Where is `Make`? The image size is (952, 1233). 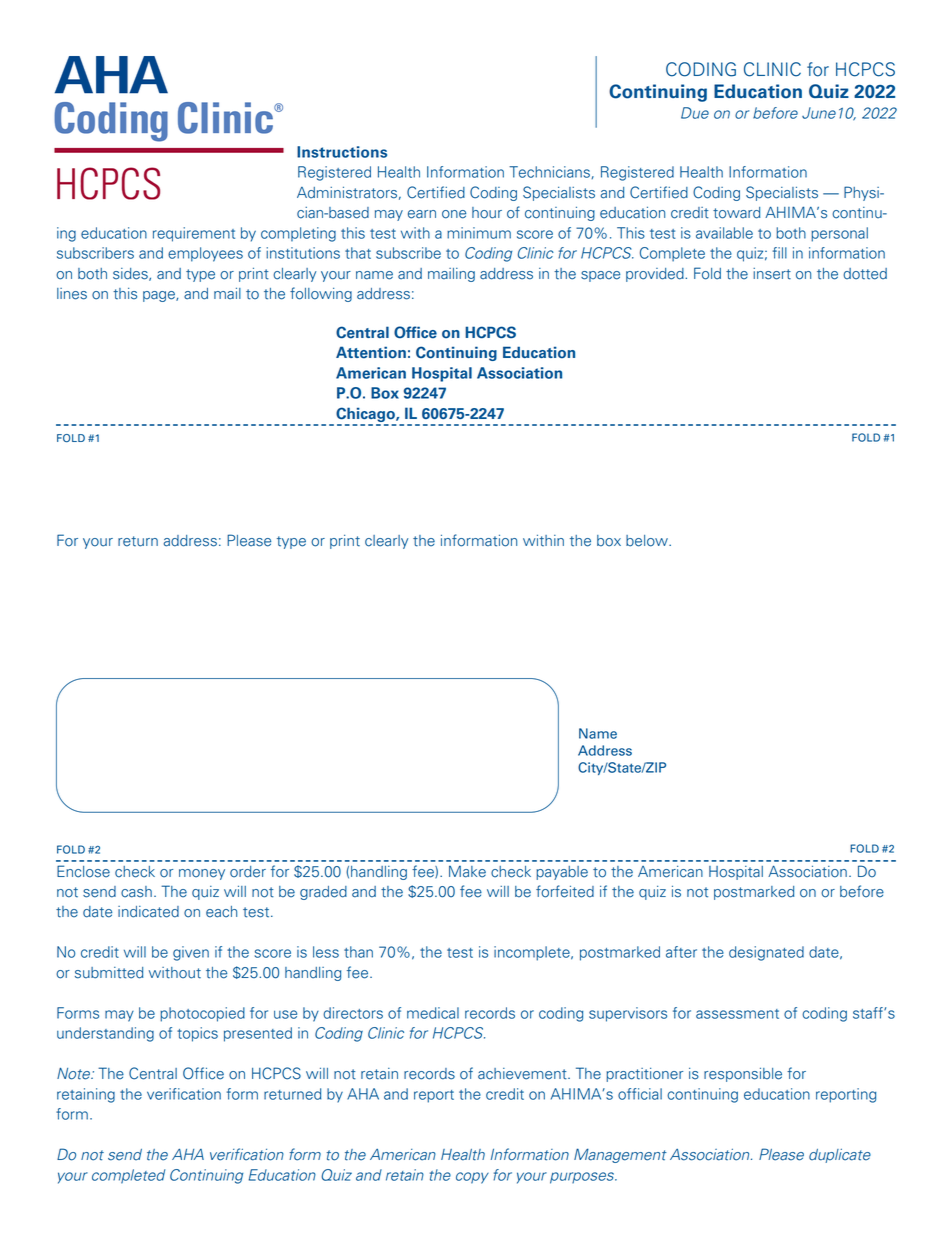
Make is located at coordinates (467, 872).
